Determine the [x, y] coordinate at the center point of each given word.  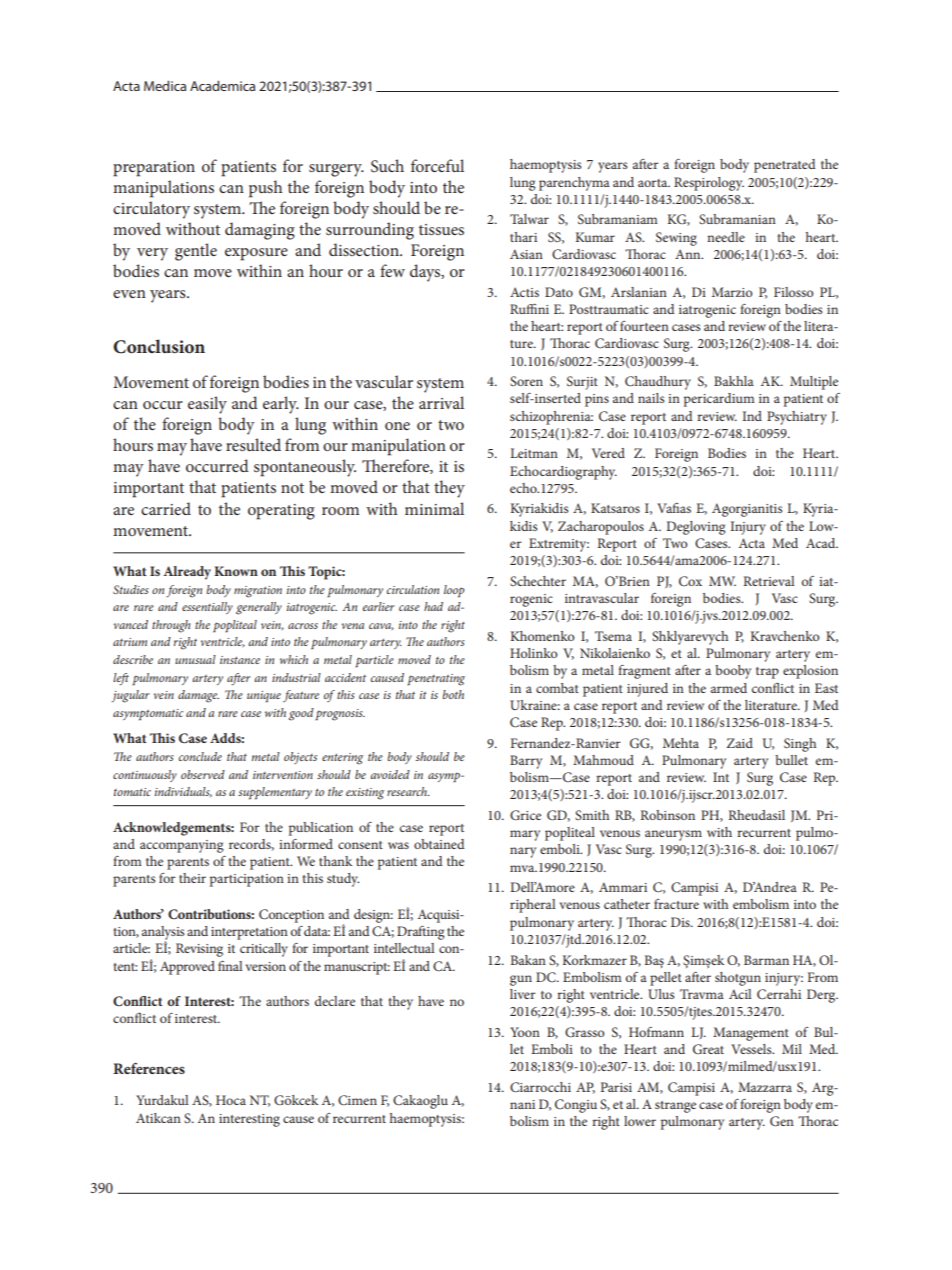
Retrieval [768, 581]
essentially [207, 608]
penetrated [785, 166]
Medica [165, 86]
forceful [437, 165]
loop [454, 591]
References [149, 1068]
